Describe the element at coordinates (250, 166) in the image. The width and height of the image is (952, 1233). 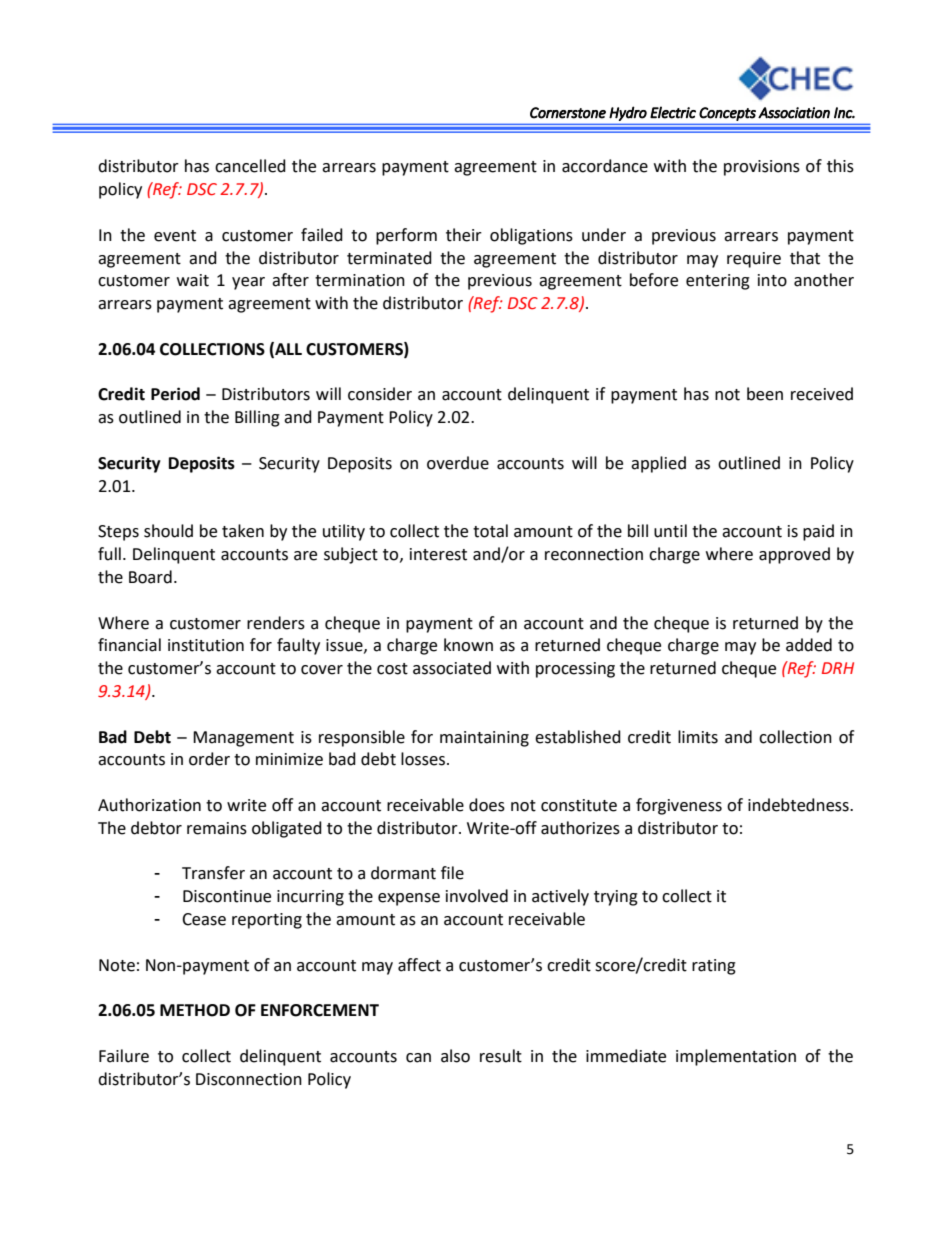
I see `cancelled` at that location.
